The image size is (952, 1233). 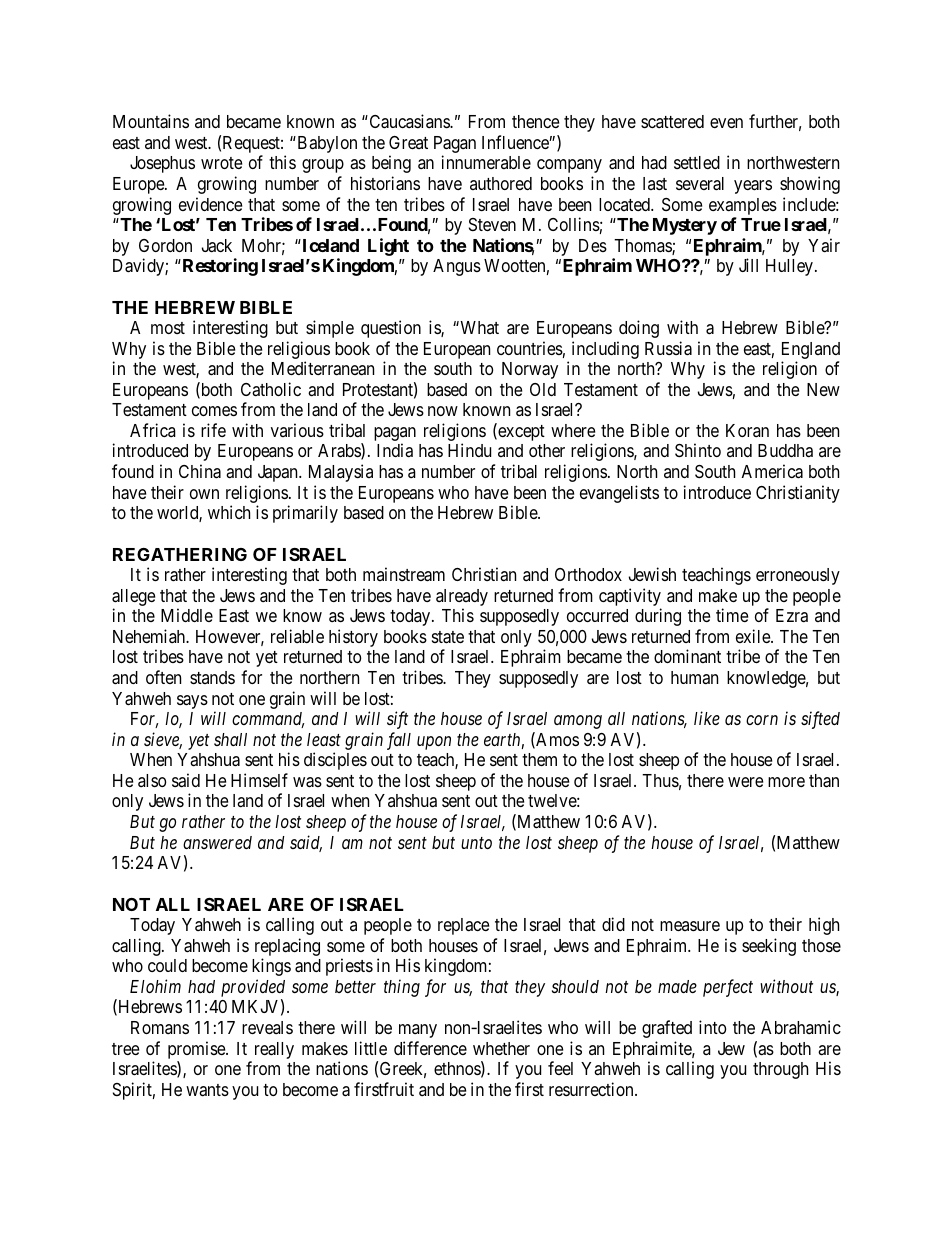 I want to click on settled, so click(x=697, y=162).
